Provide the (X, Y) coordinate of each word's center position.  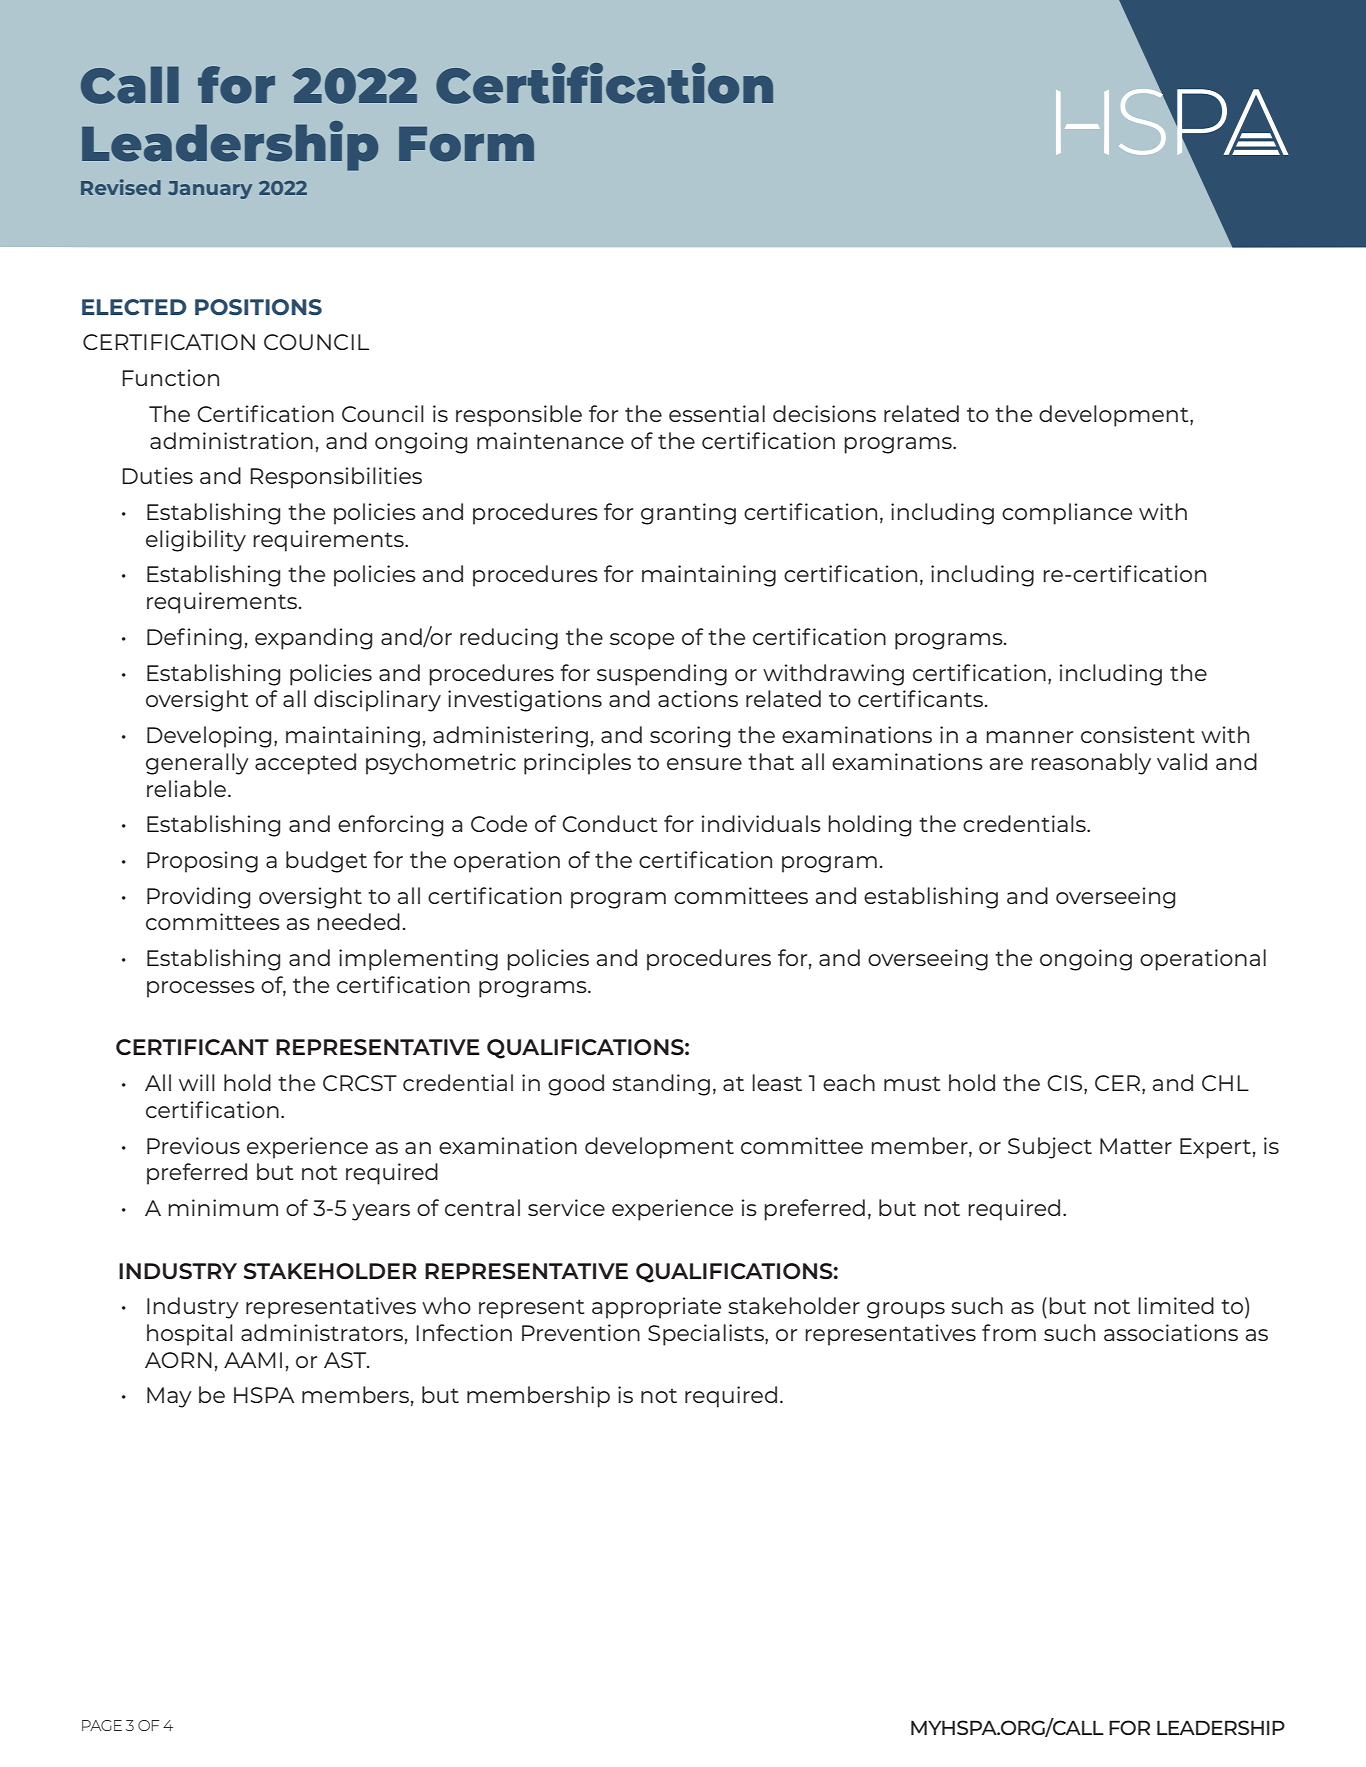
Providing (198, 898)
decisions (824, 413)
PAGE (102, 1725)
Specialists (707, 1335)
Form (466, 144)
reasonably (1091, 764)
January (210, 190)
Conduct (609, 823)
